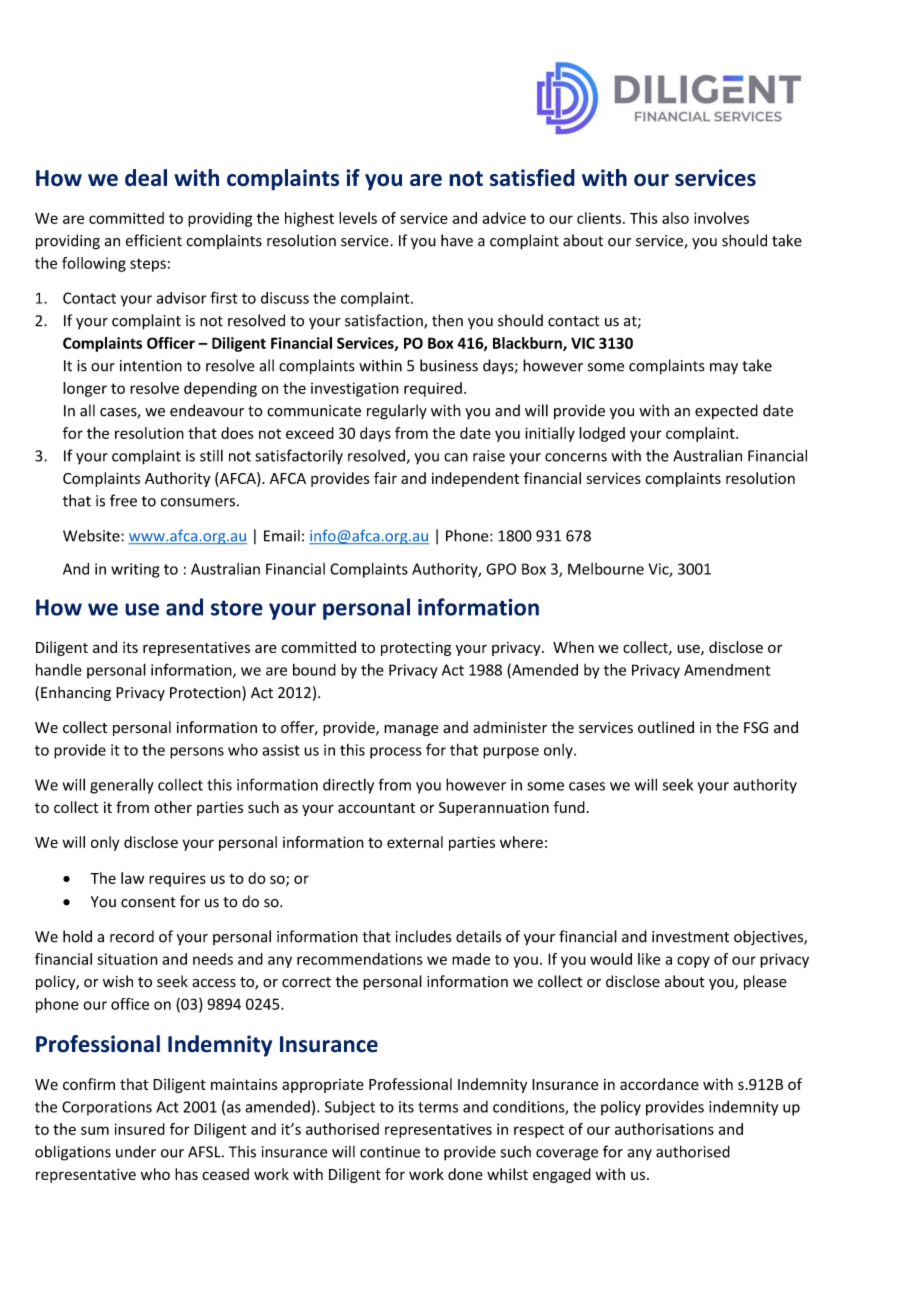 Image resolution: width=924 pixels, height=1308 pixels. Describe the element at coordinates (727, 670) in the screenshot. I see `Amendment` at that location.
